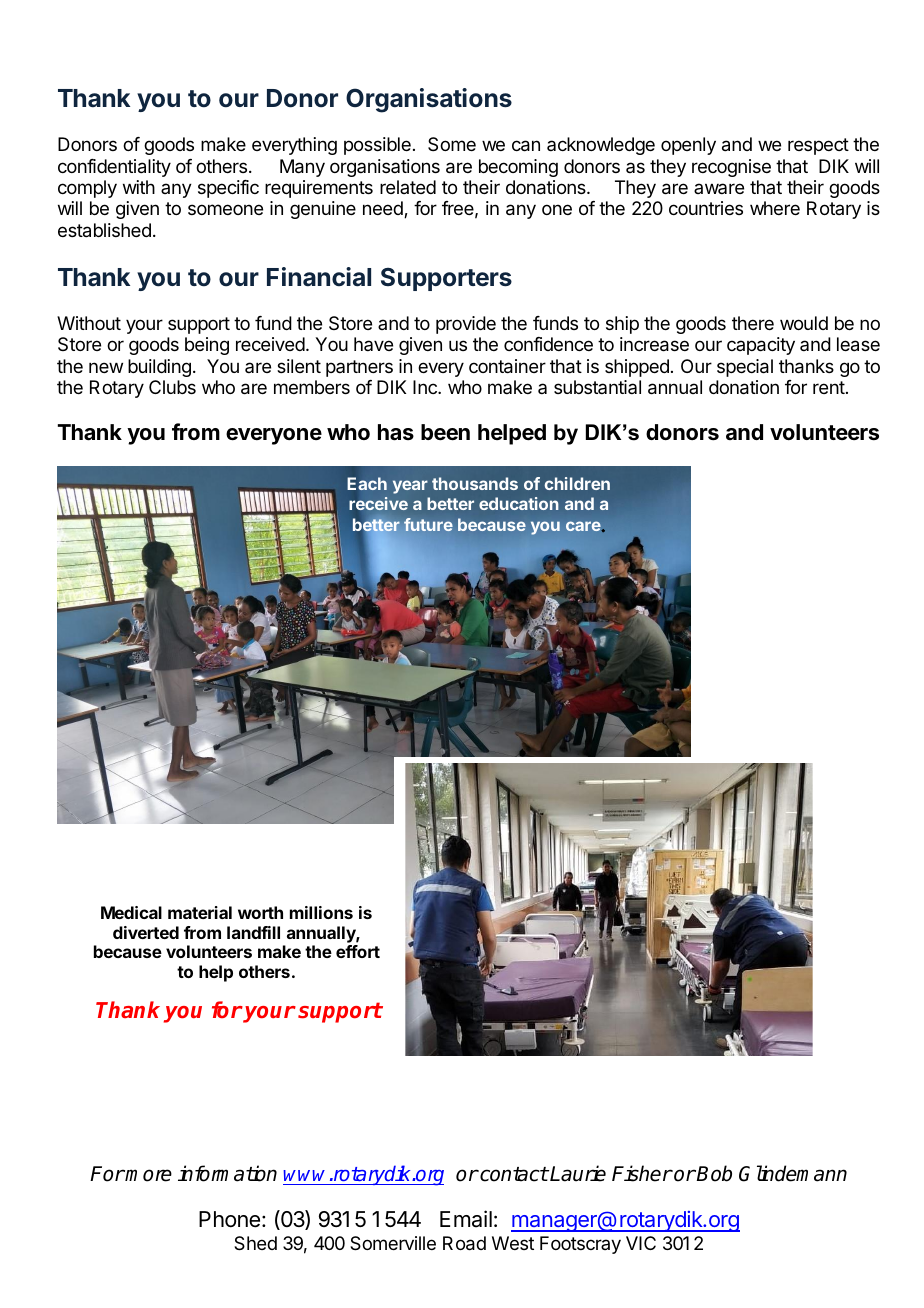 This document has width=924, height=1308. Describe the element at coordinates (172, 387) in the document. I see `Clubs` at that location.
